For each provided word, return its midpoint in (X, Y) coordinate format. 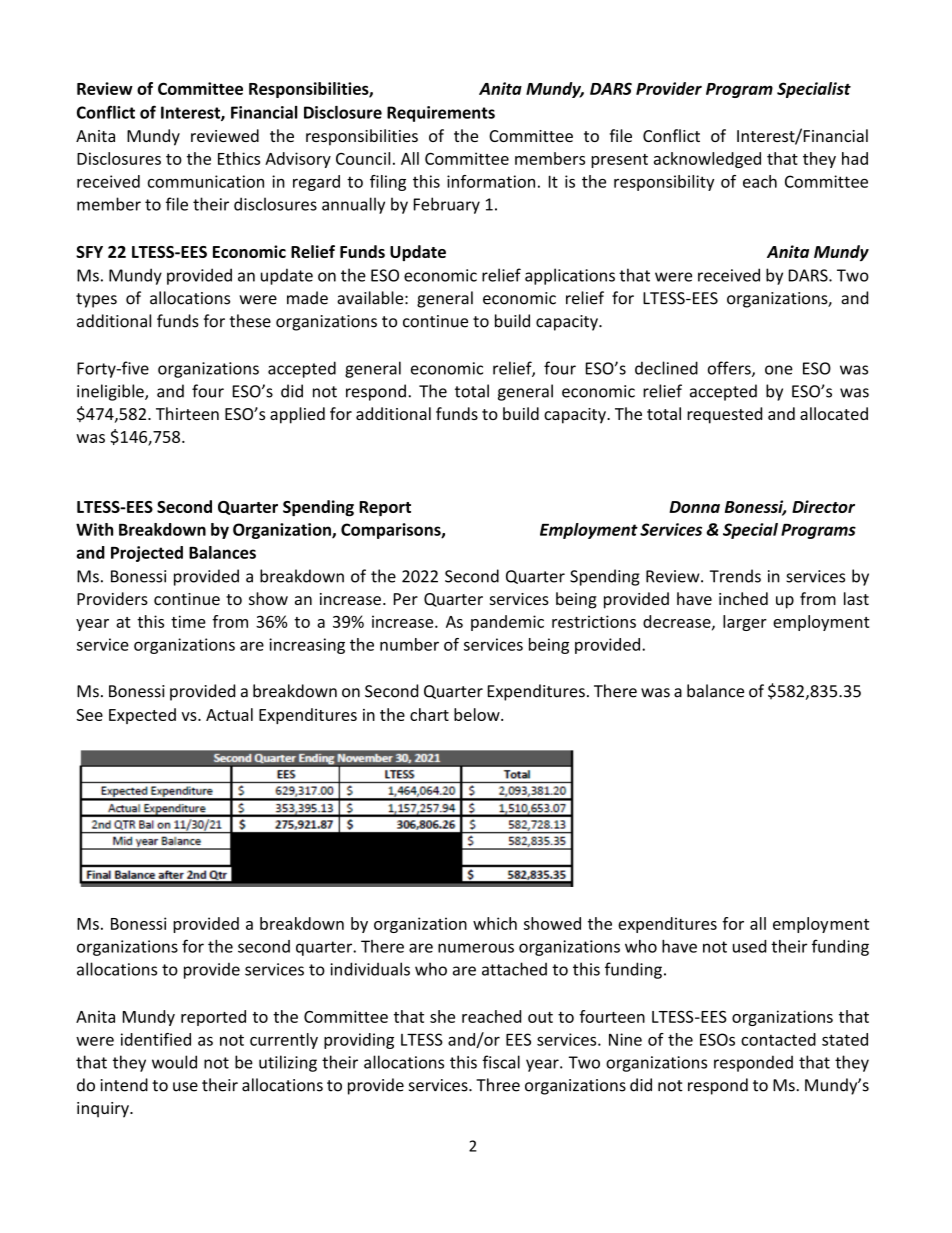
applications (570, 276)
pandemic (507, 623)
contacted (778, 1039)
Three (498, 1085)
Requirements (441, 114)
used (749, 946)
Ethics (239, 158)
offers (730, 369)
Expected (142, 716)
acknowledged (707, 160)
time (188, 621)
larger (745, 623)
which (495, 923)
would (174, 1062)
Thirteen (187, 413)
